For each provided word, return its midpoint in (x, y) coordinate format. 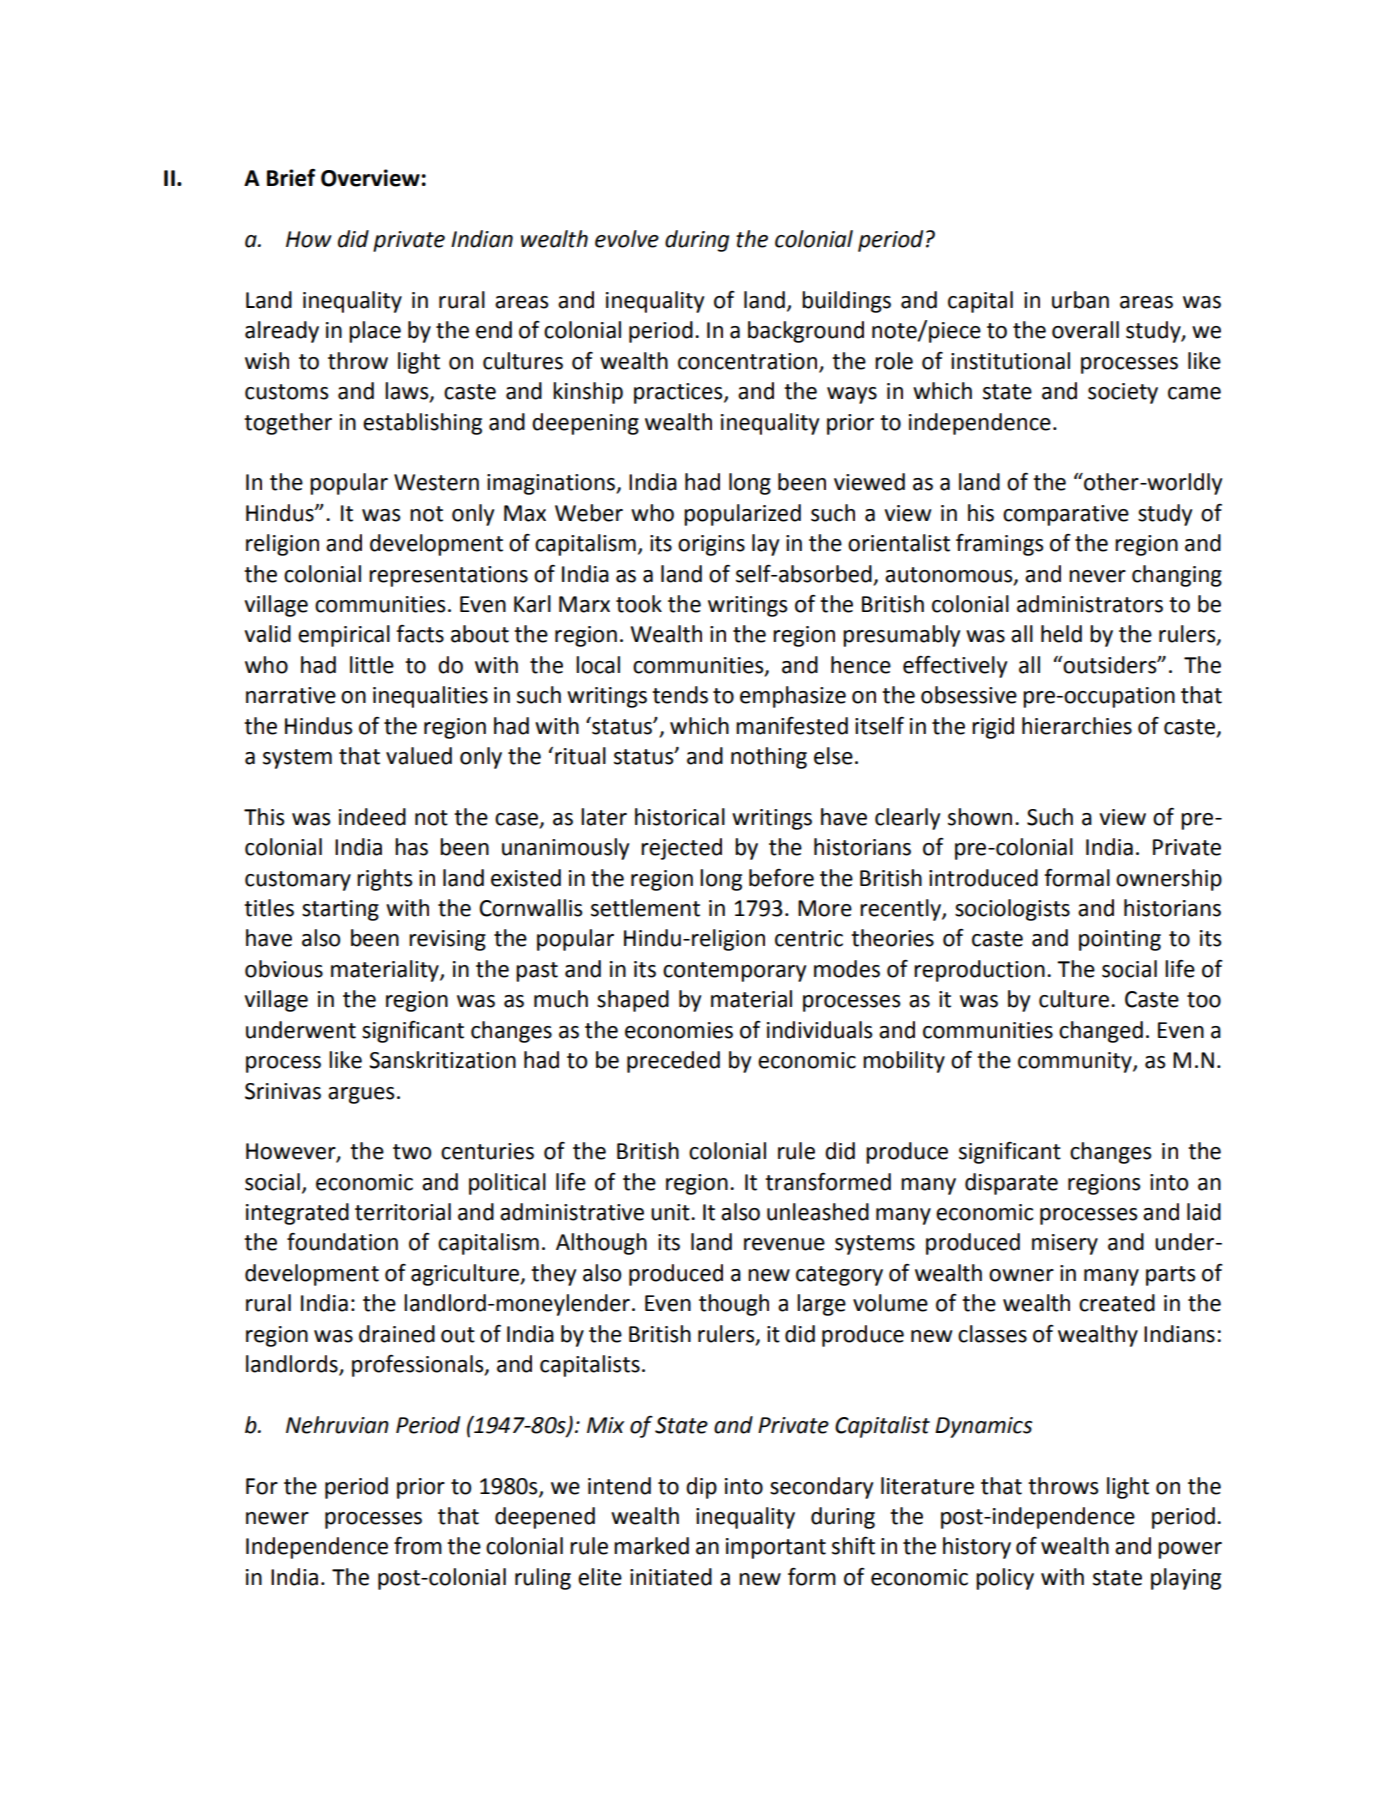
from (418, 1546)
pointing (1120, 940)
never (1097, 576)
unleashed (818, 1212)
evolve (627, 239)
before (781, 878)
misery (1065, 1244)
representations (448, 576)
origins (711, 545)
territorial (403, 1212)
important (776, 1548)
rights (384, 880)
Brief (291, 178)
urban (1080, 300)
